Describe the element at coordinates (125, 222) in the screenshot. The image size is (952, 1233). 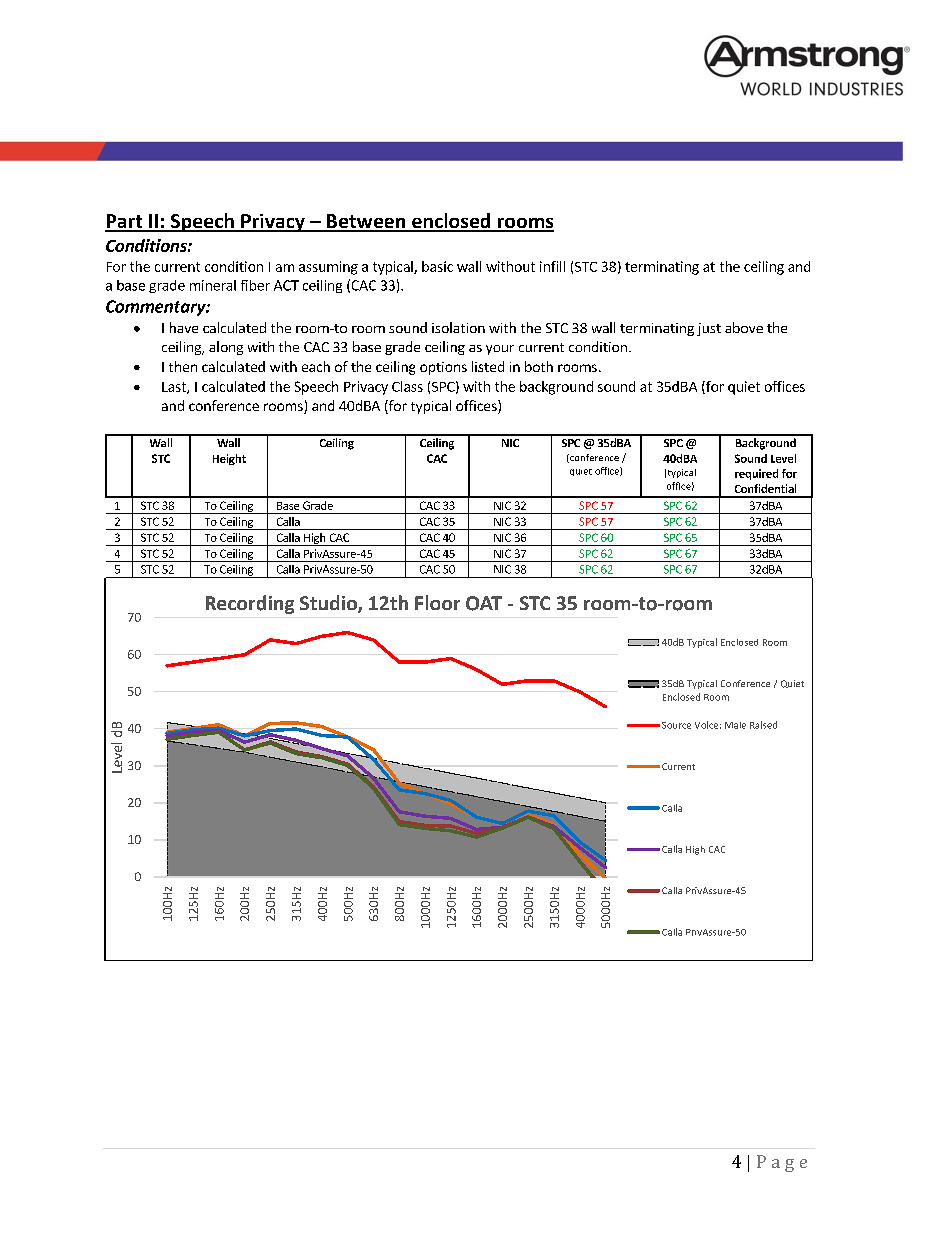
I see `Part` at that location.
